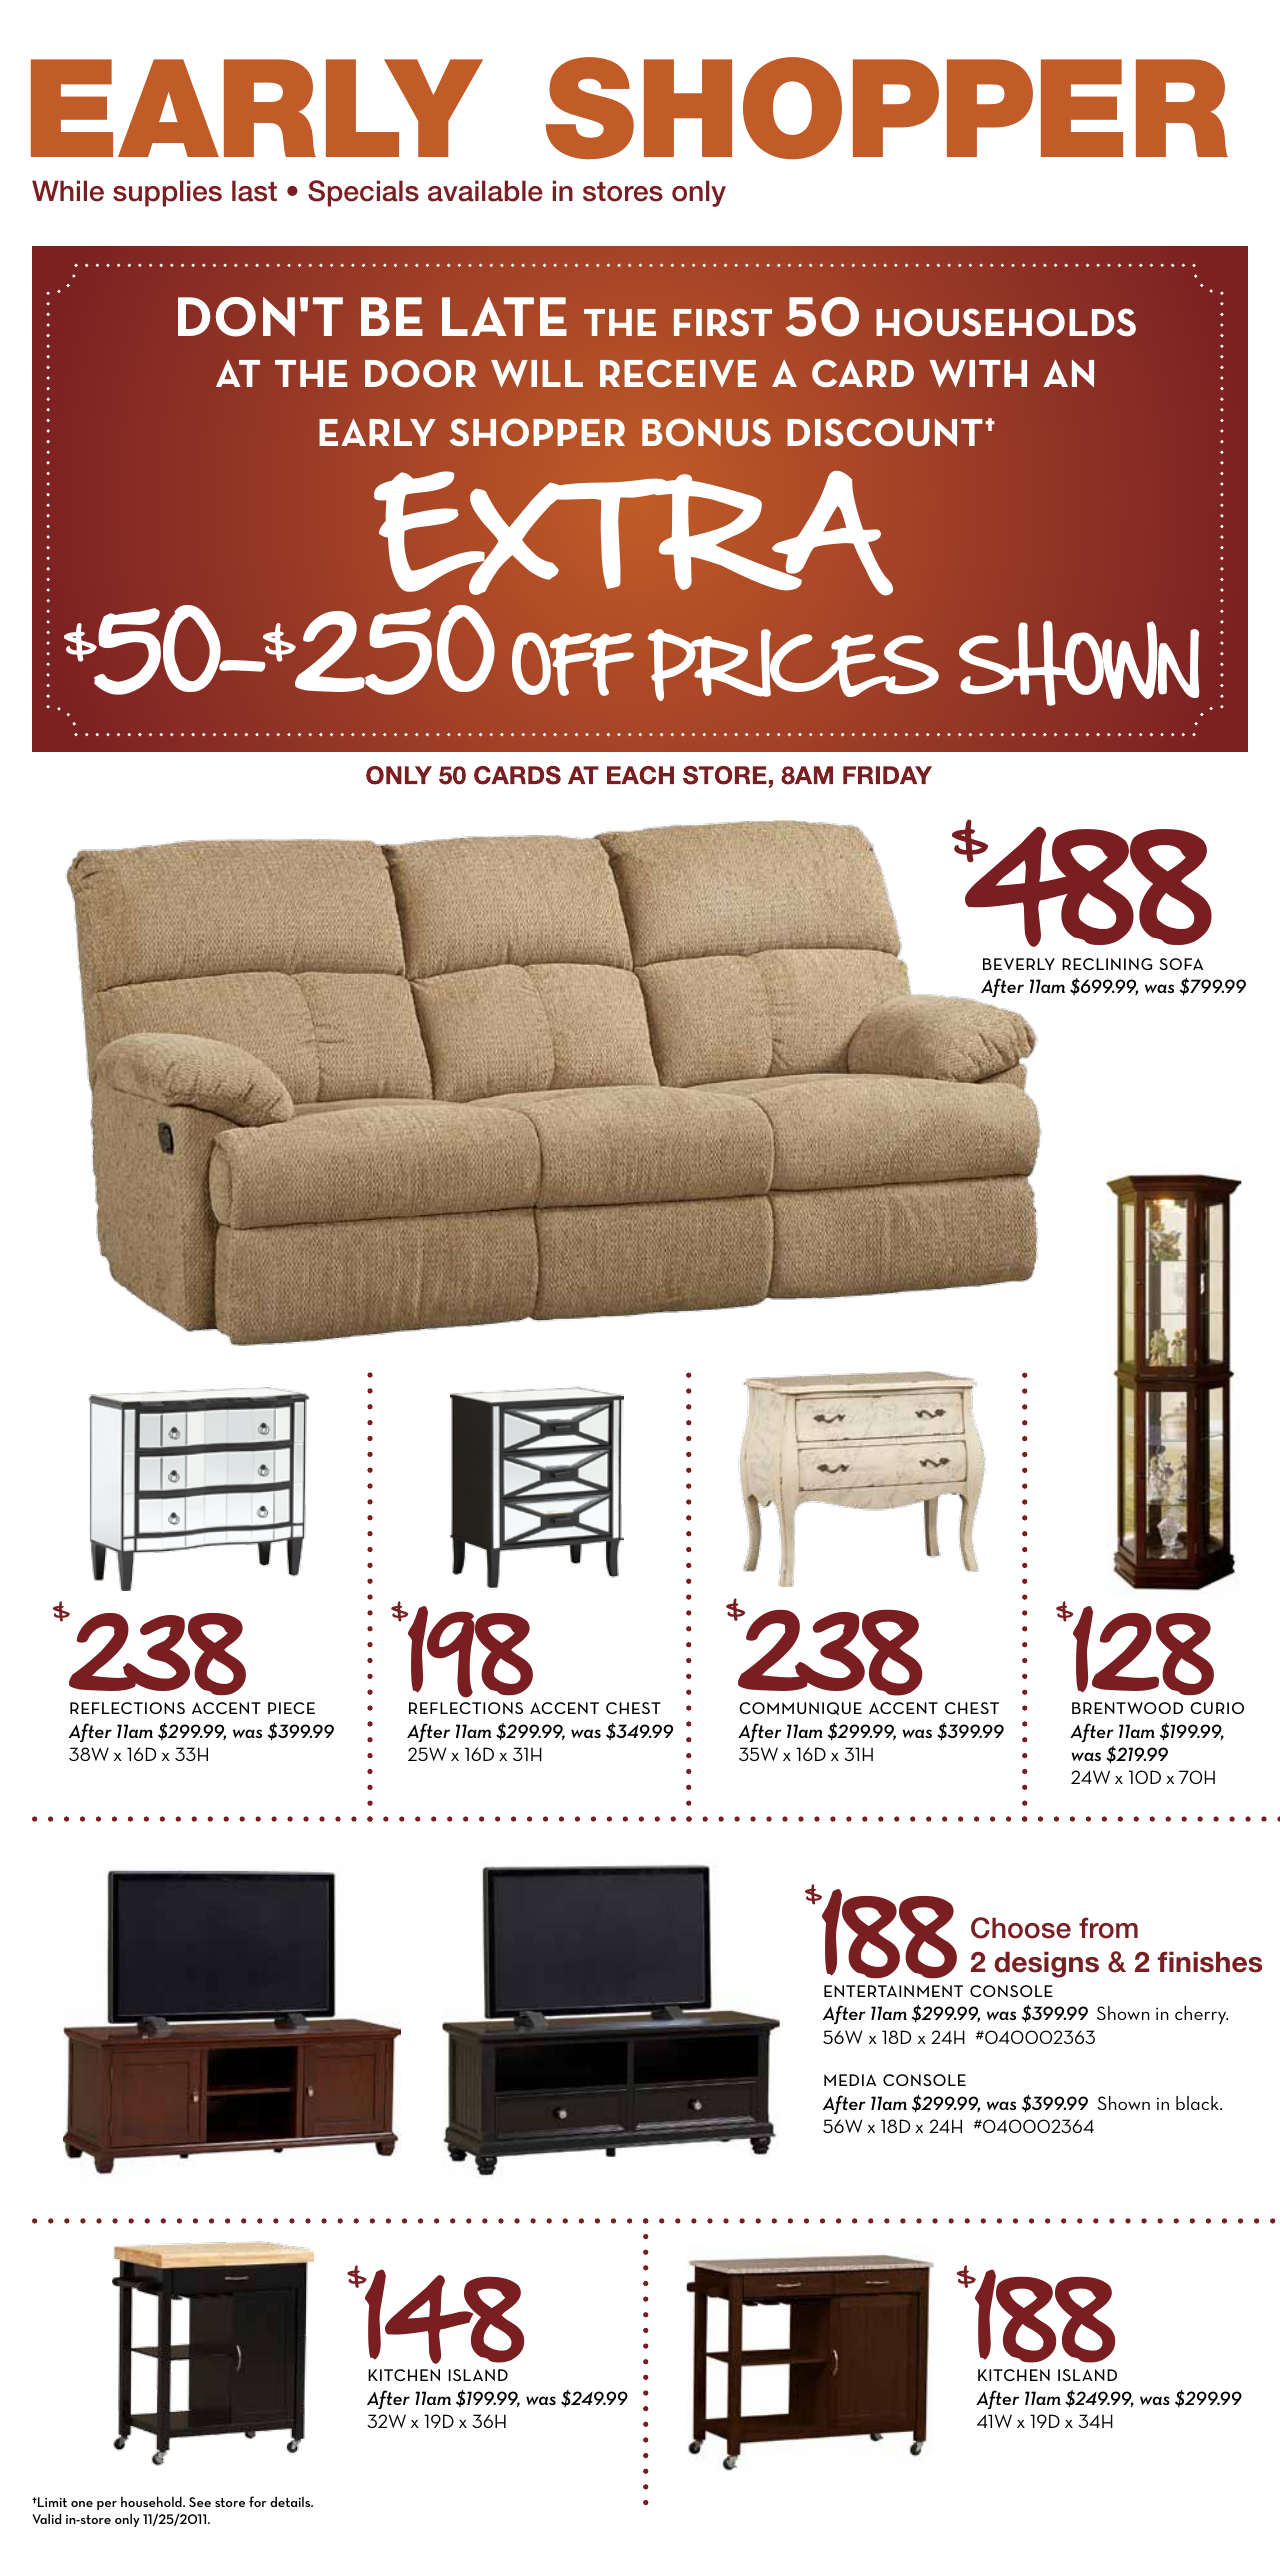  I want to click on piece, so click(291, 1708).
